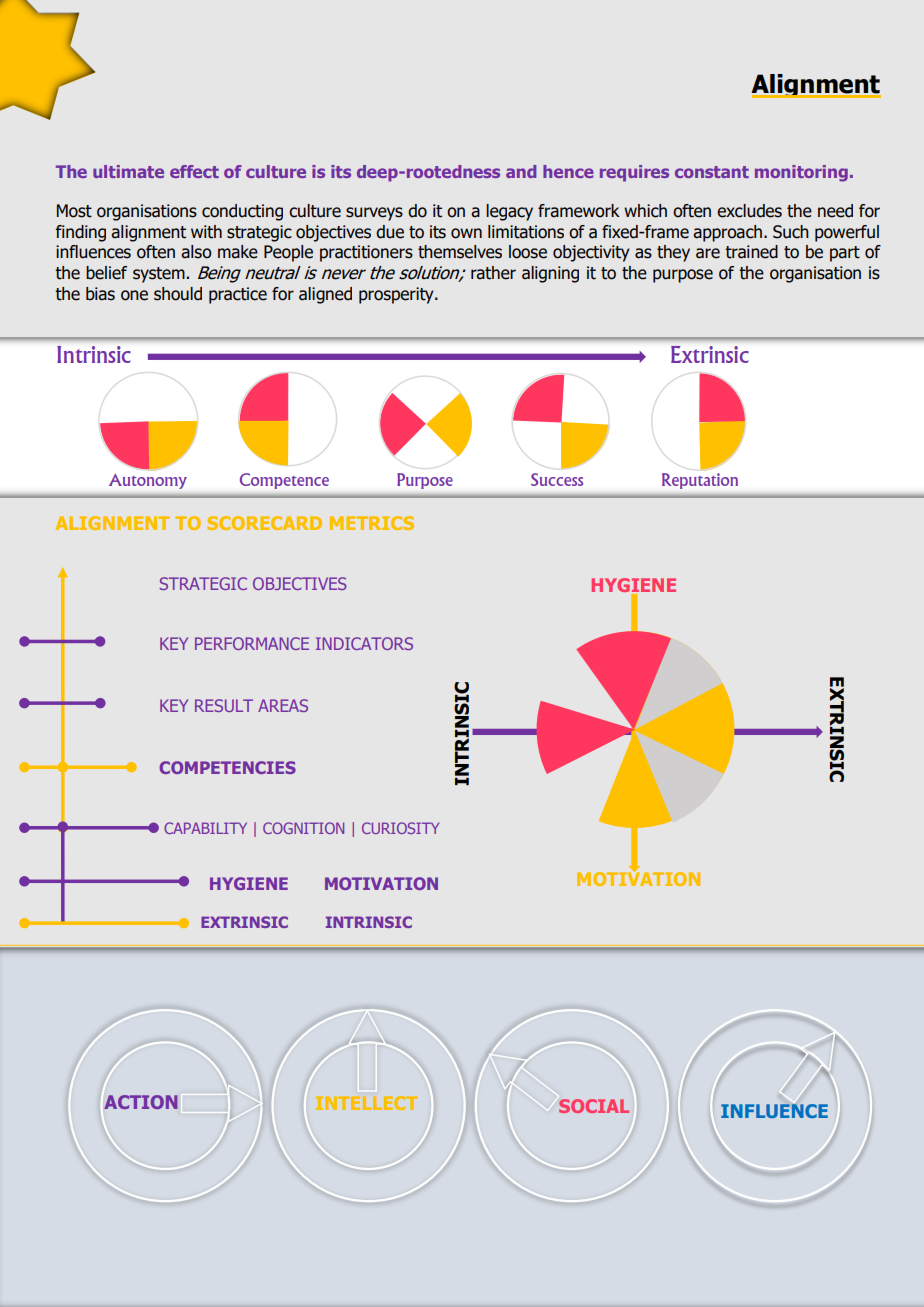 The width and height of the screenshot is (924, 1307). What do you see at coordinates (141, 1102) in the screenshot?
I see `ACTION` at bounding box center [141, 1102].
